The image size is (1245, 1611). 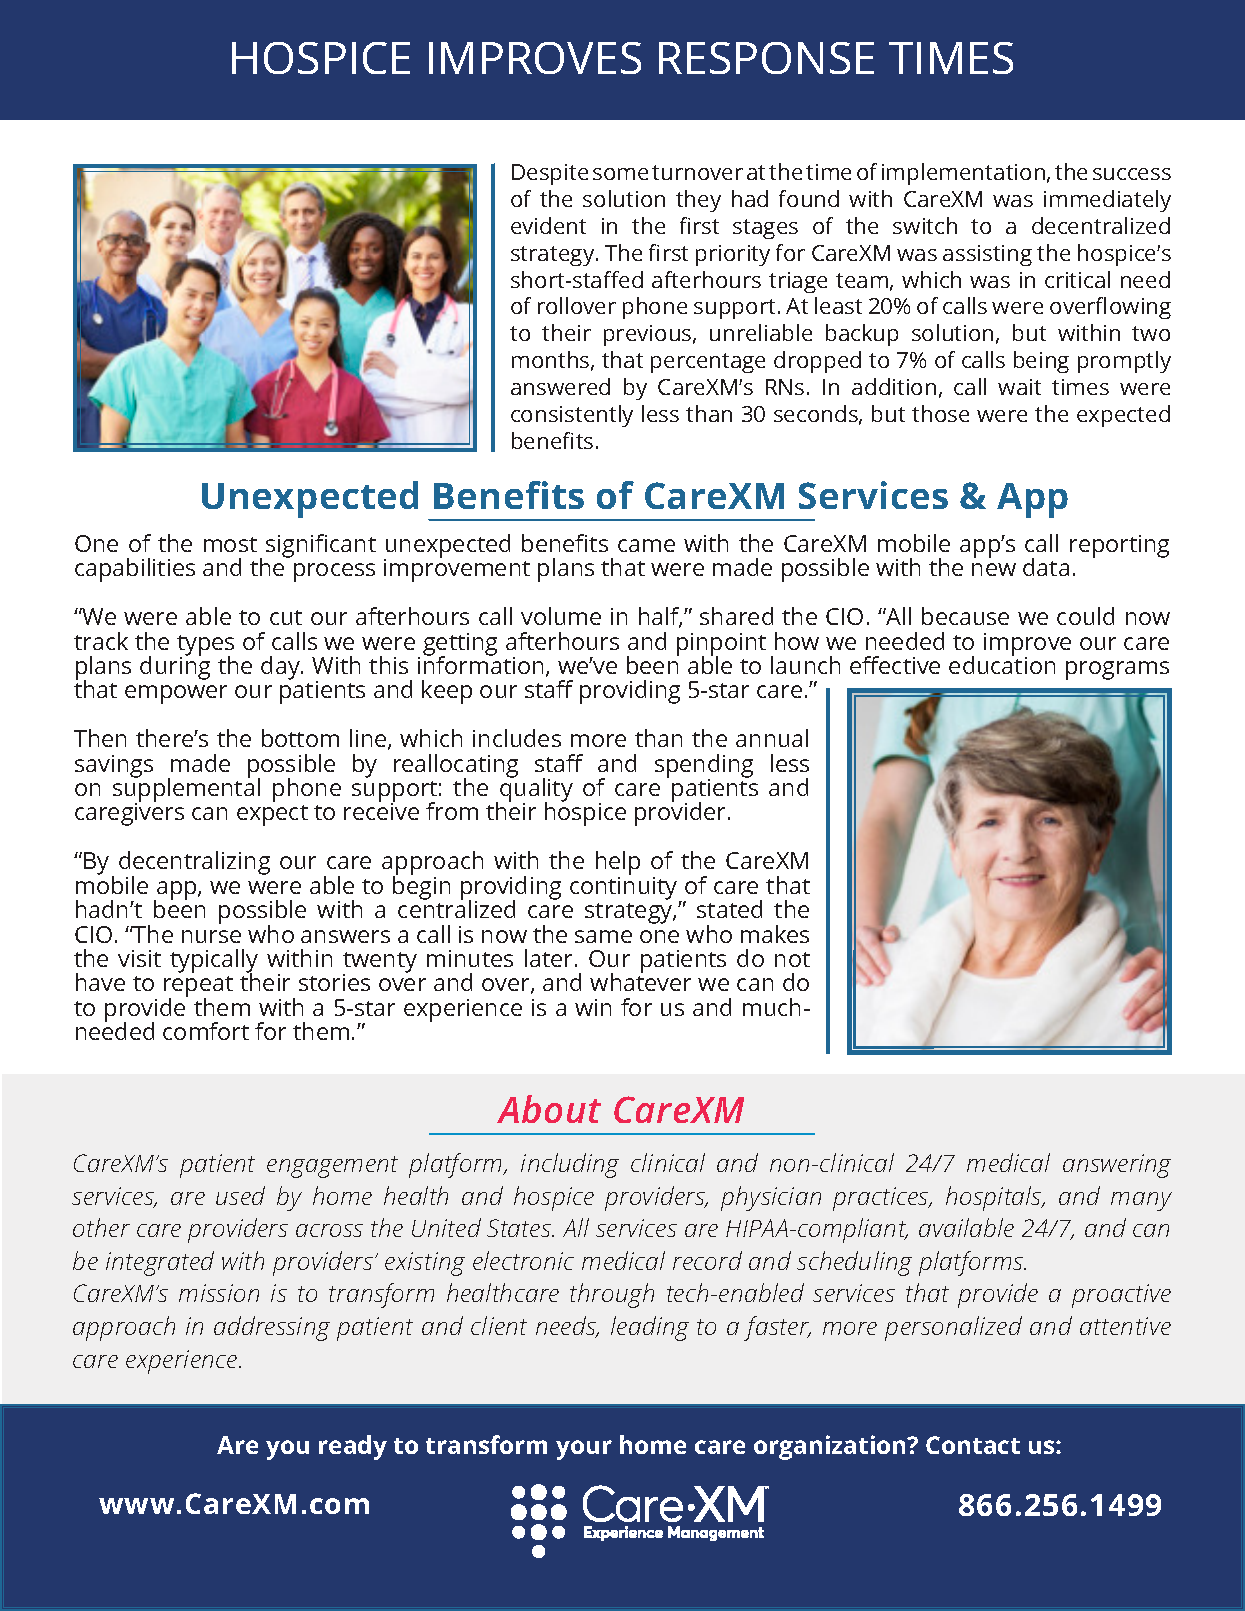 What do you see at coordinates (620, 174) in the page?
I see `some` at bounding box center [620, 174].
